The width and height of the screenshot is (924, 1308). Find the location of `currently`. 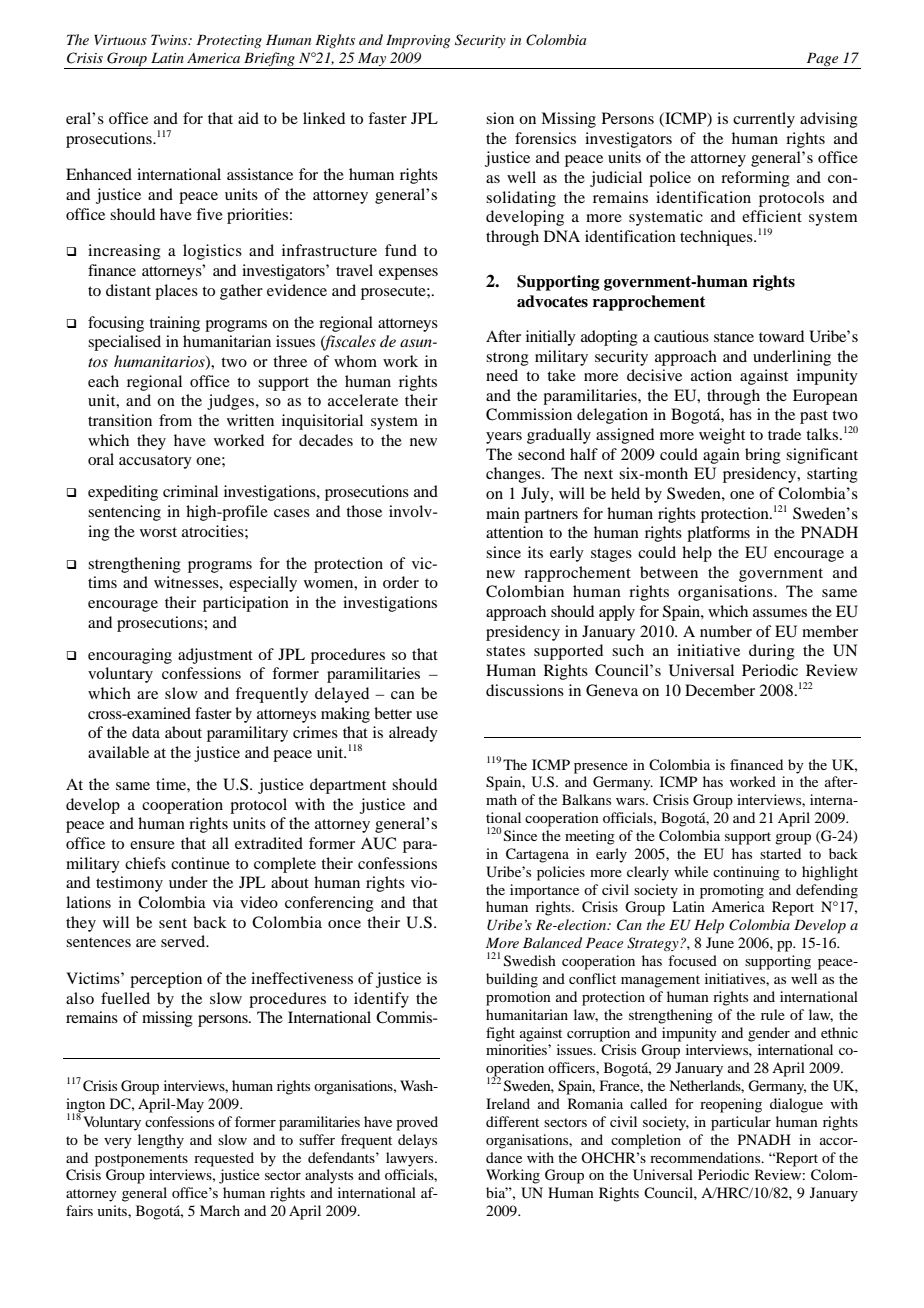

currently is located at coordinates (764, 120).
